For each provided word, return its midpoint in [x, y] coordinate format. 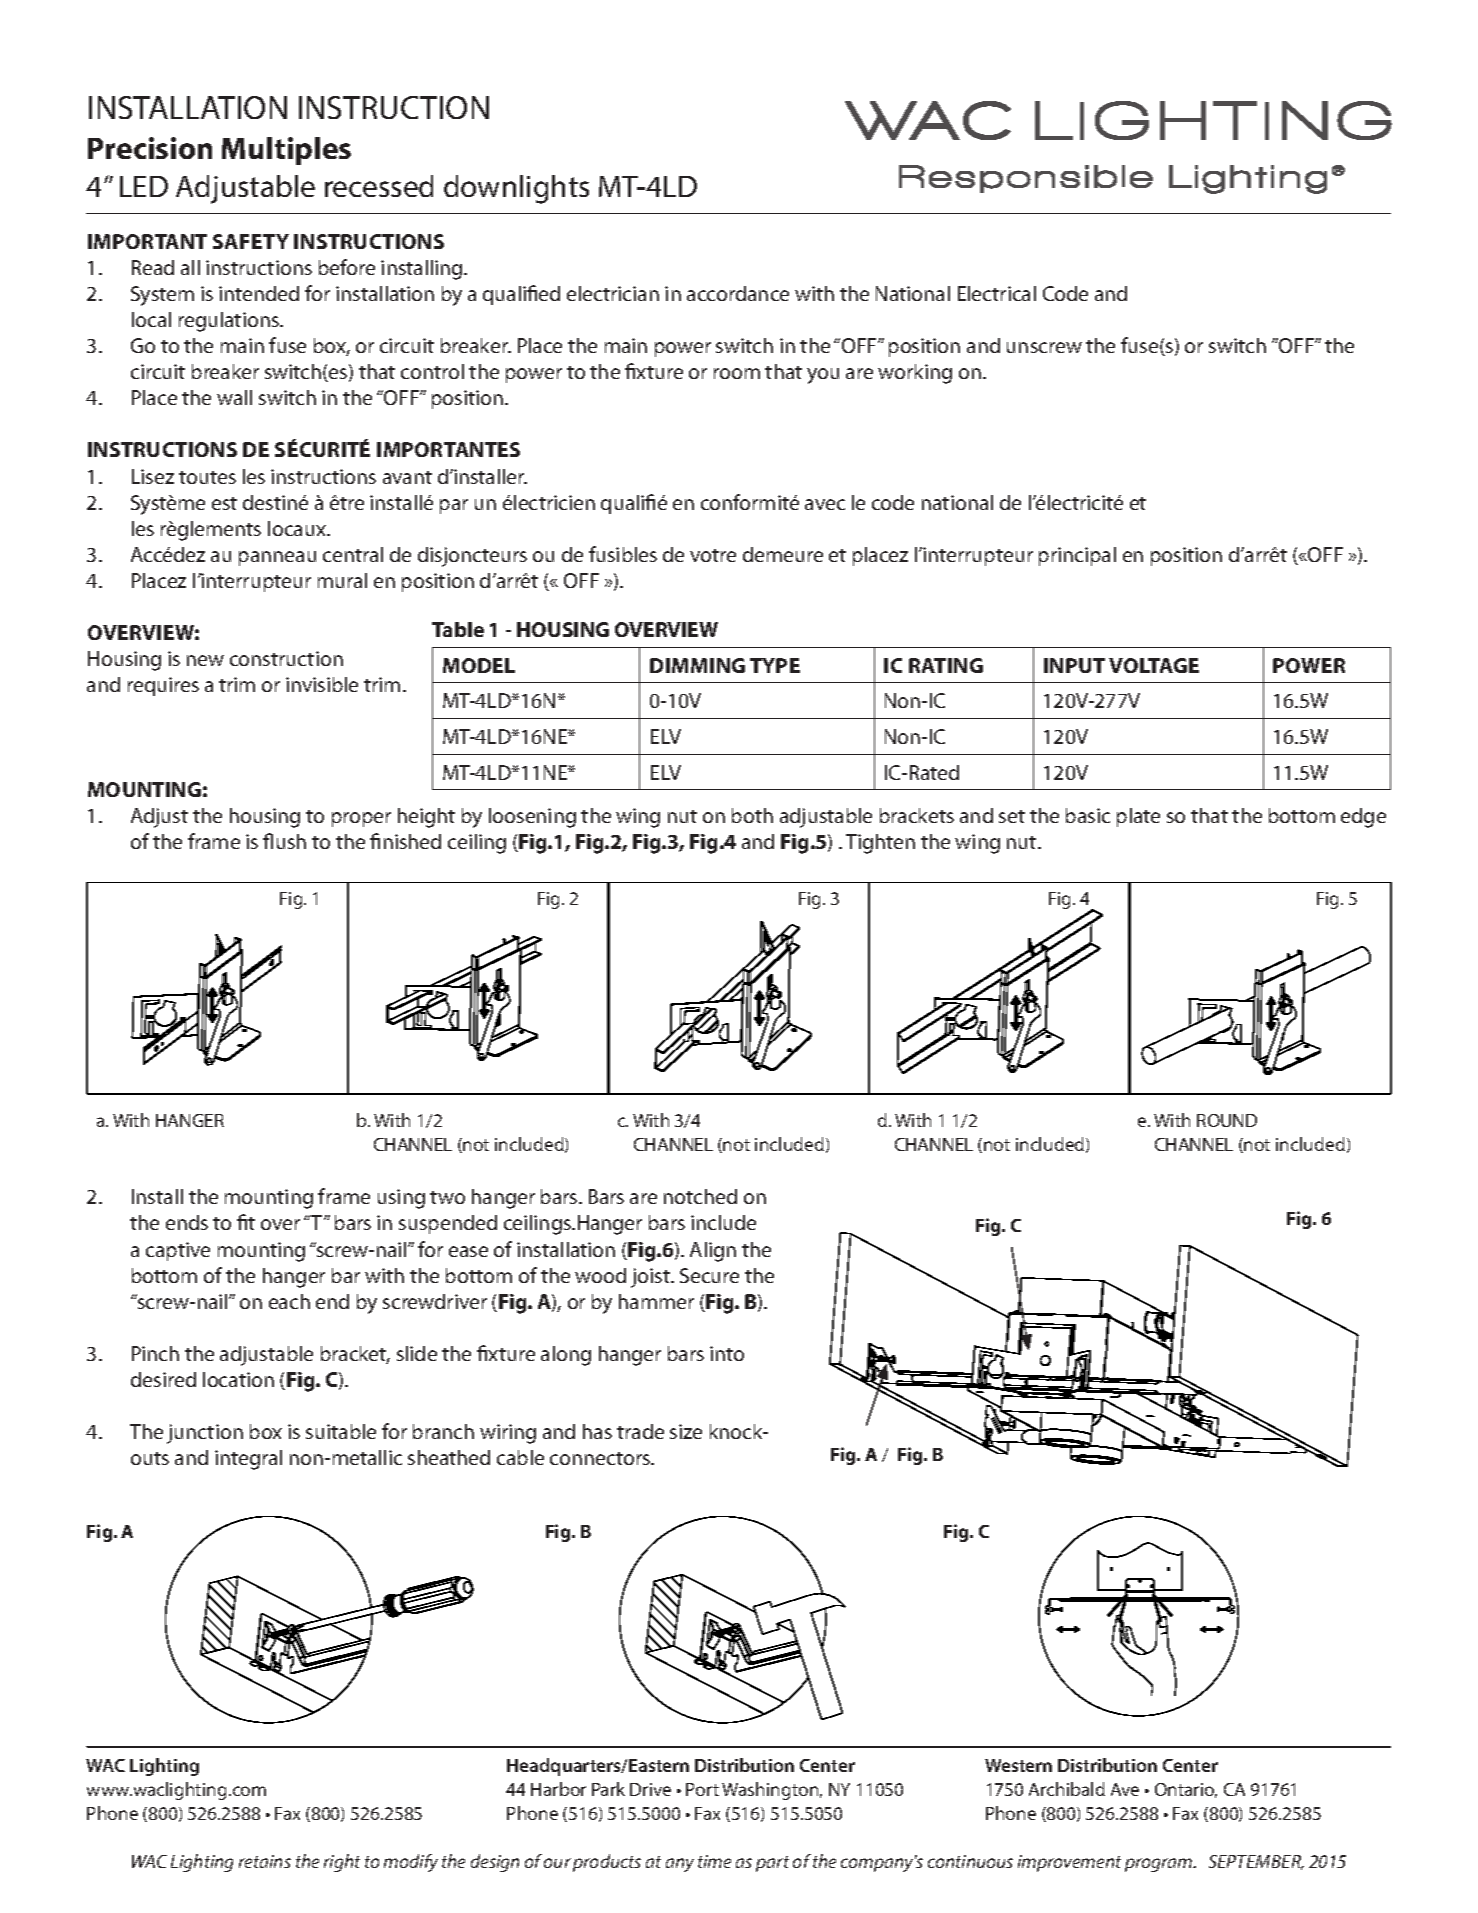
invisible [322, 684]
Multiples [286, 151]
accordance [738, 293]
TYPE [775, 665]
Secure [709, 1275]
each [289, 1301]
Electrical [997, 293]
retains [265, 1861]
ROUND [1227, 1120]
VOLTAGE [1154, 665]
